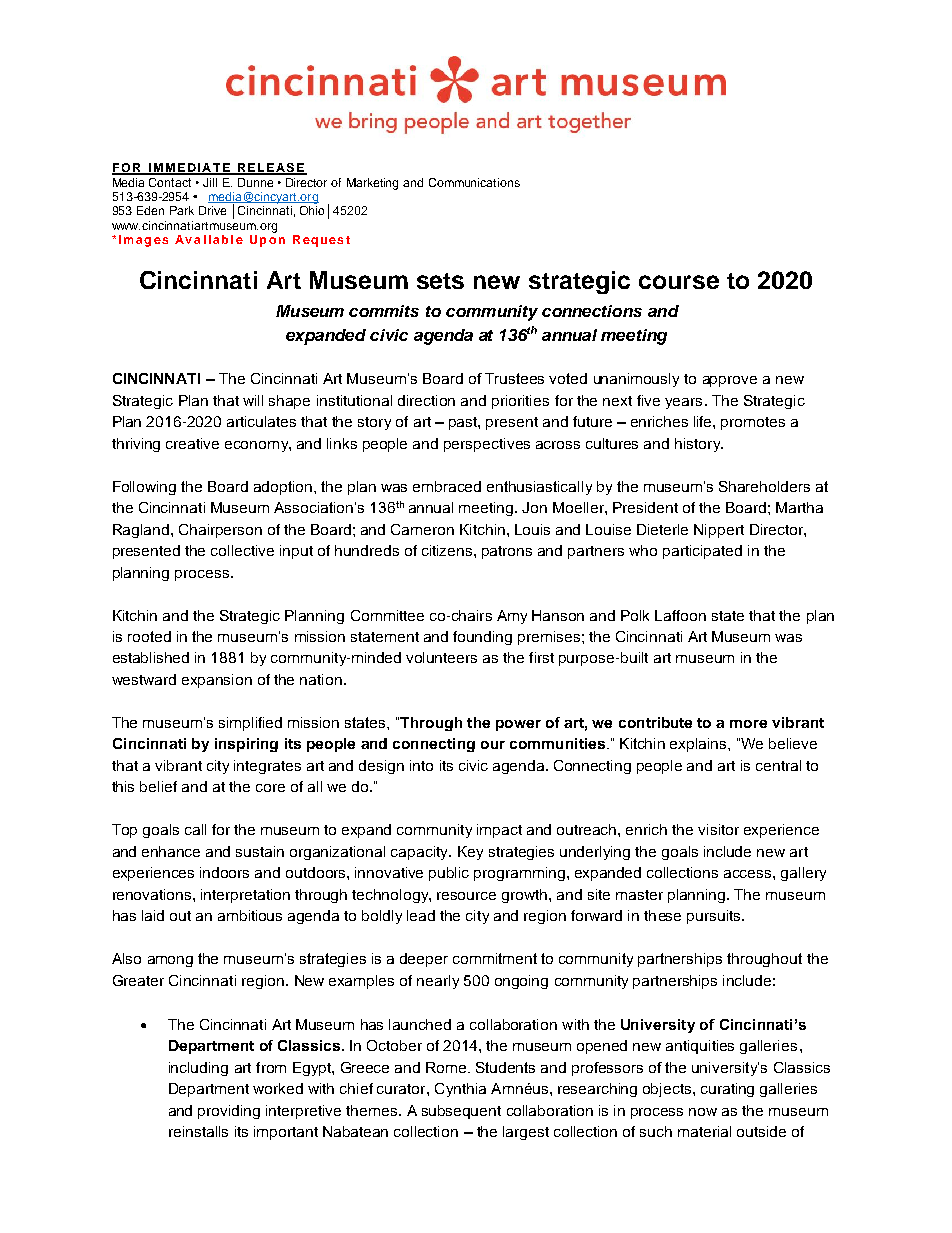  What do you see at coordinates (679, 282) in the image?
I see `course` at bounding box center [679, 282].
